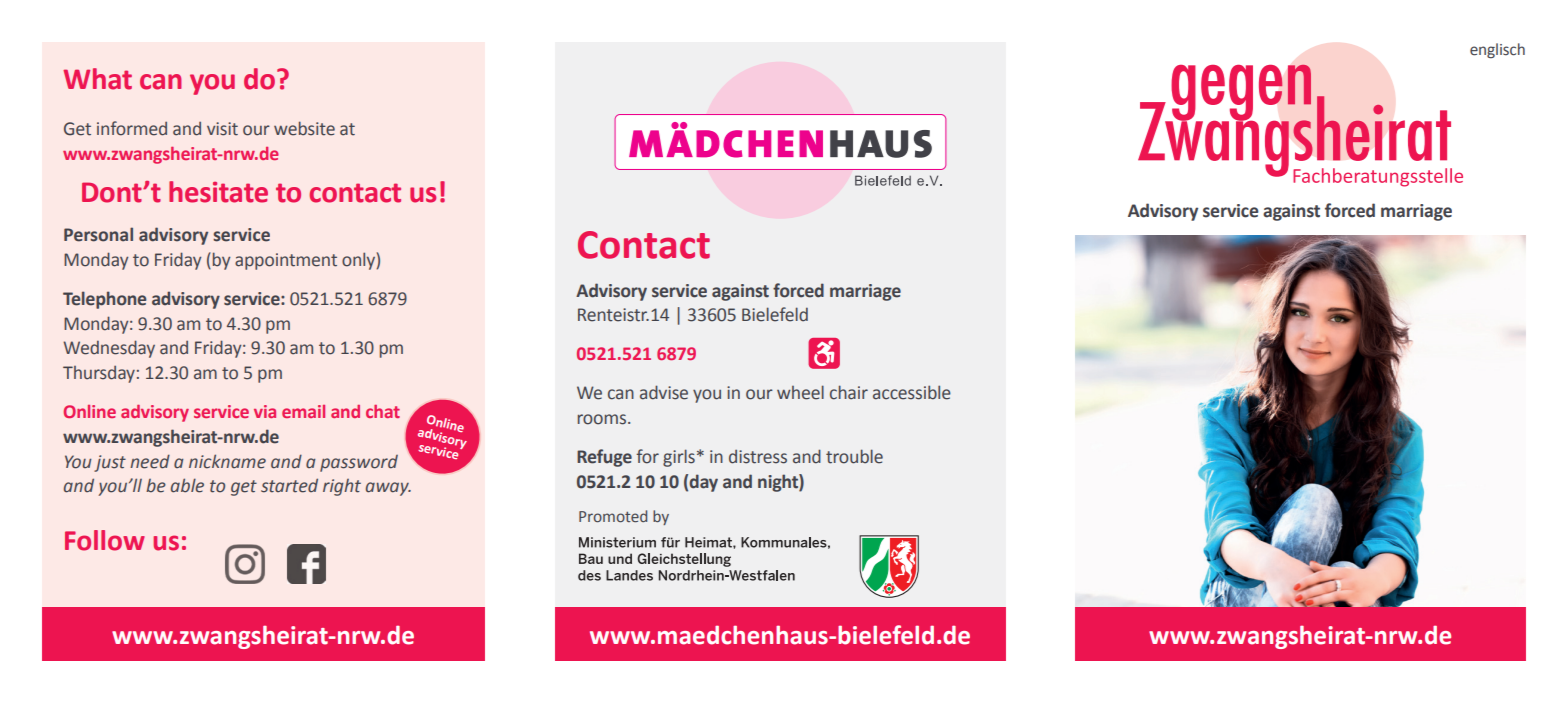 The height and width of the image is (703, 1568). Describe the element at coordinates (97, 79) in the image. I see `What` at that location.
